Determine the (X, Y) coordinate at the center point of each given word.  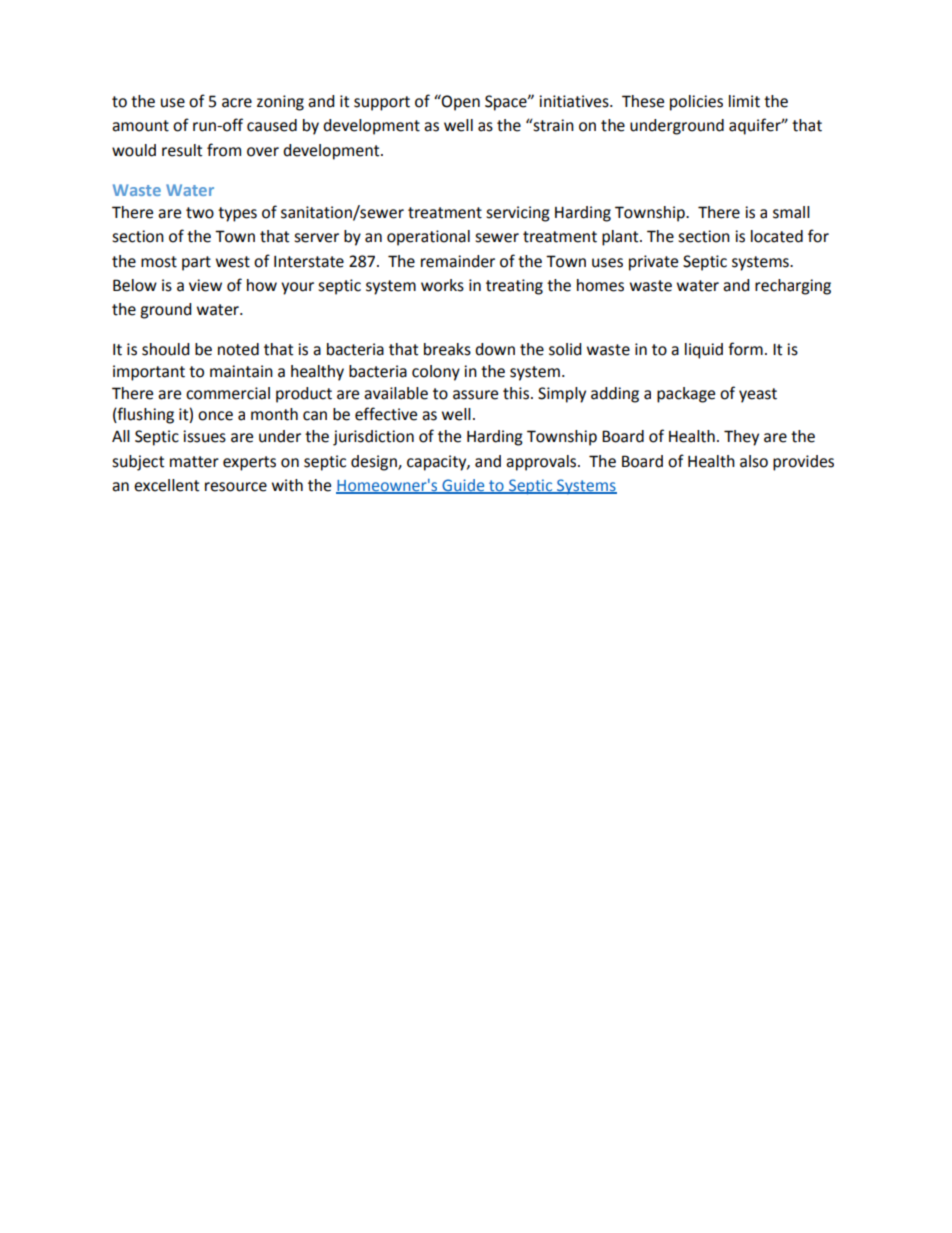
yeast (758, 395)
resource (236, 487)
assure (475, 395)
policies (696, 103)
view (205, 285)
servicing (518, 214)
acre (237, 103)
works (442, 285)
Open (460, 102)
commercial (228, 393)
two (200, 213)
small (791, 212)
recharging (793, 287)
